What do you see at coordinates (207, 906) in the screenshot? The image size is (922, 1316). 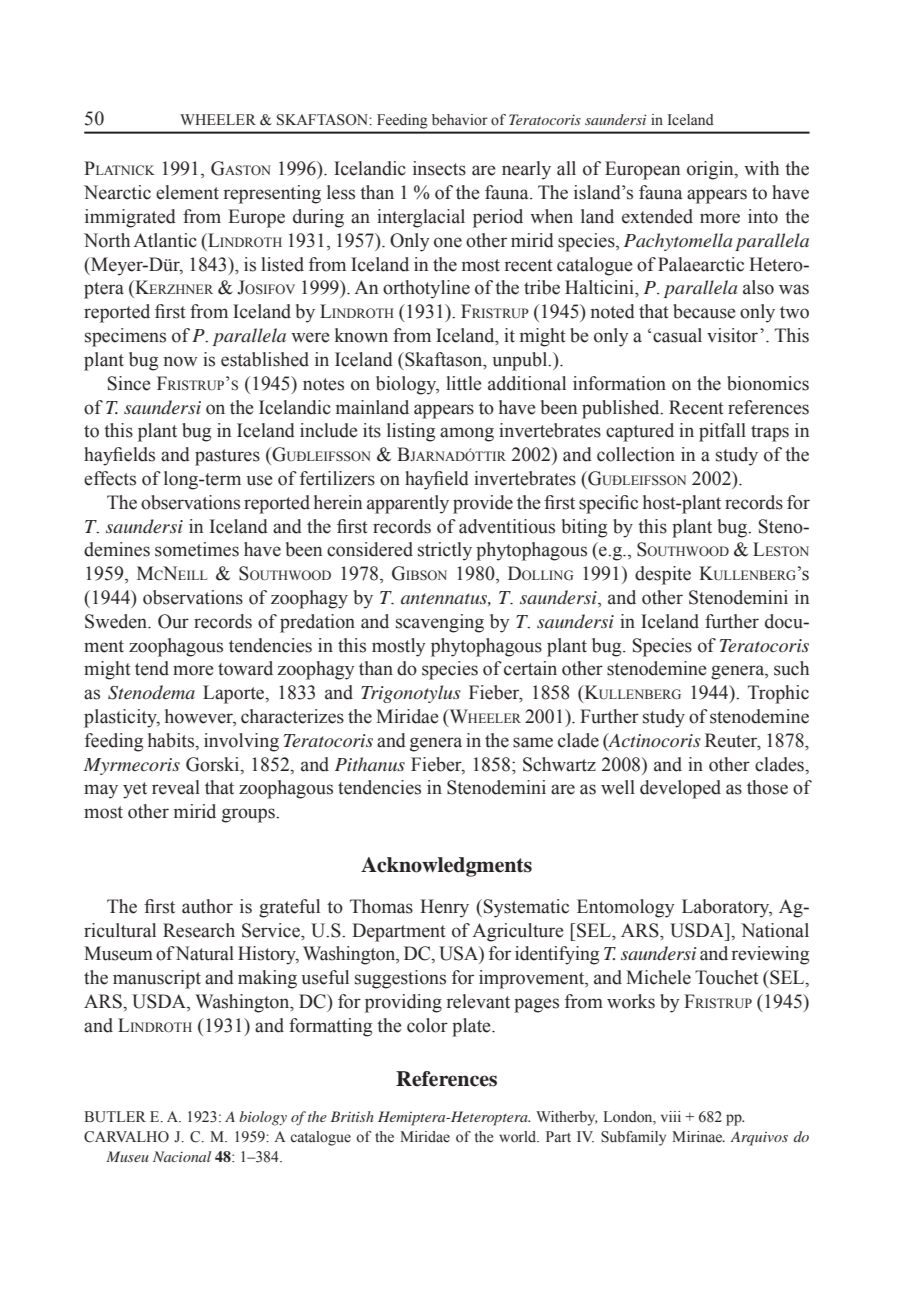 I see `author` at bounding box center [207, 906].
